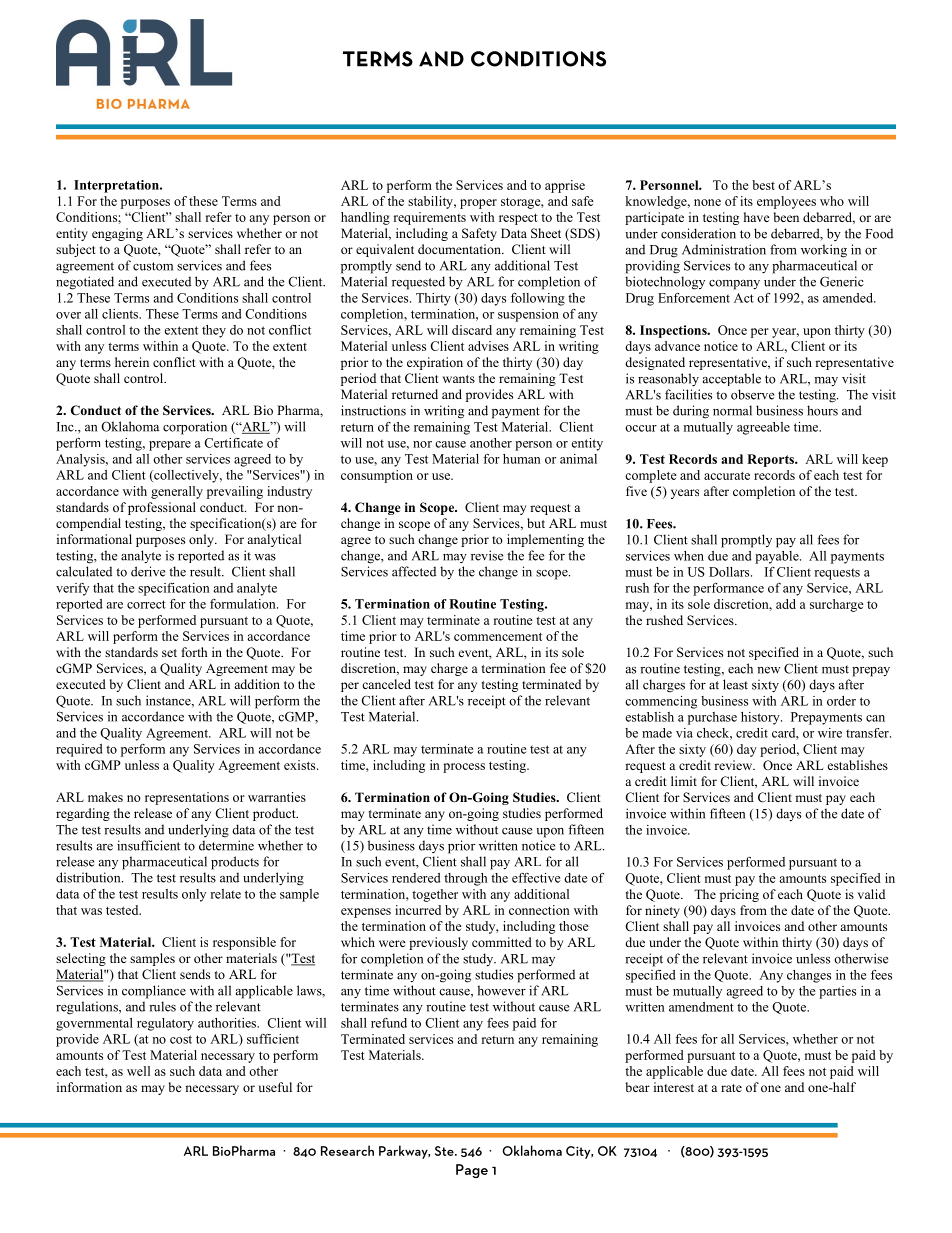  I want to click on representations, so click(187, 798).
